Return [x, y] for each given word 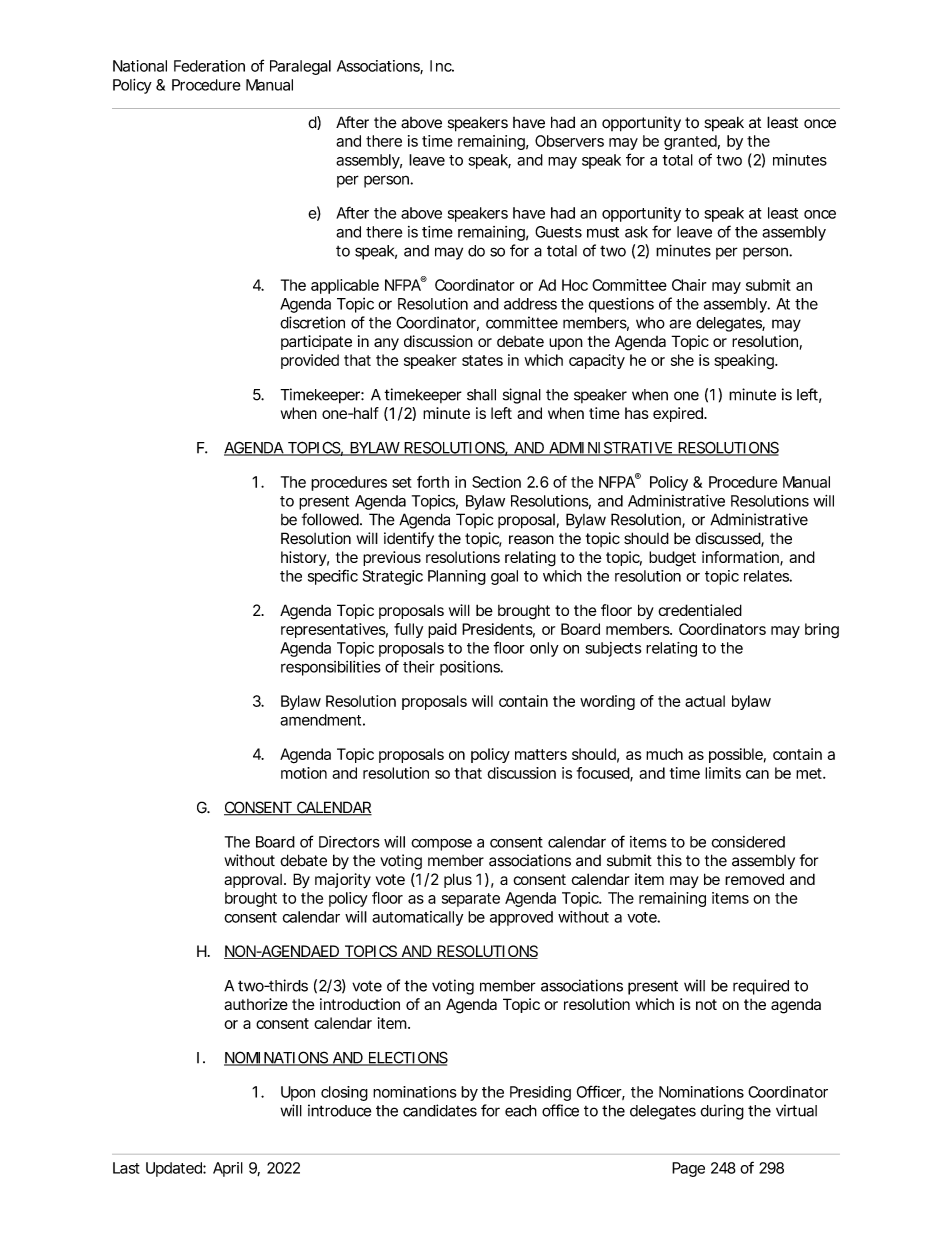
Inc [442, 66]
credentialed [700, 610]
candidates [440, 1110]
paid [442, 630]
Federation [209, 66]
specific [333, 577]
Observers [569, 141]
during [722, 1112]
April [228, 1169]
